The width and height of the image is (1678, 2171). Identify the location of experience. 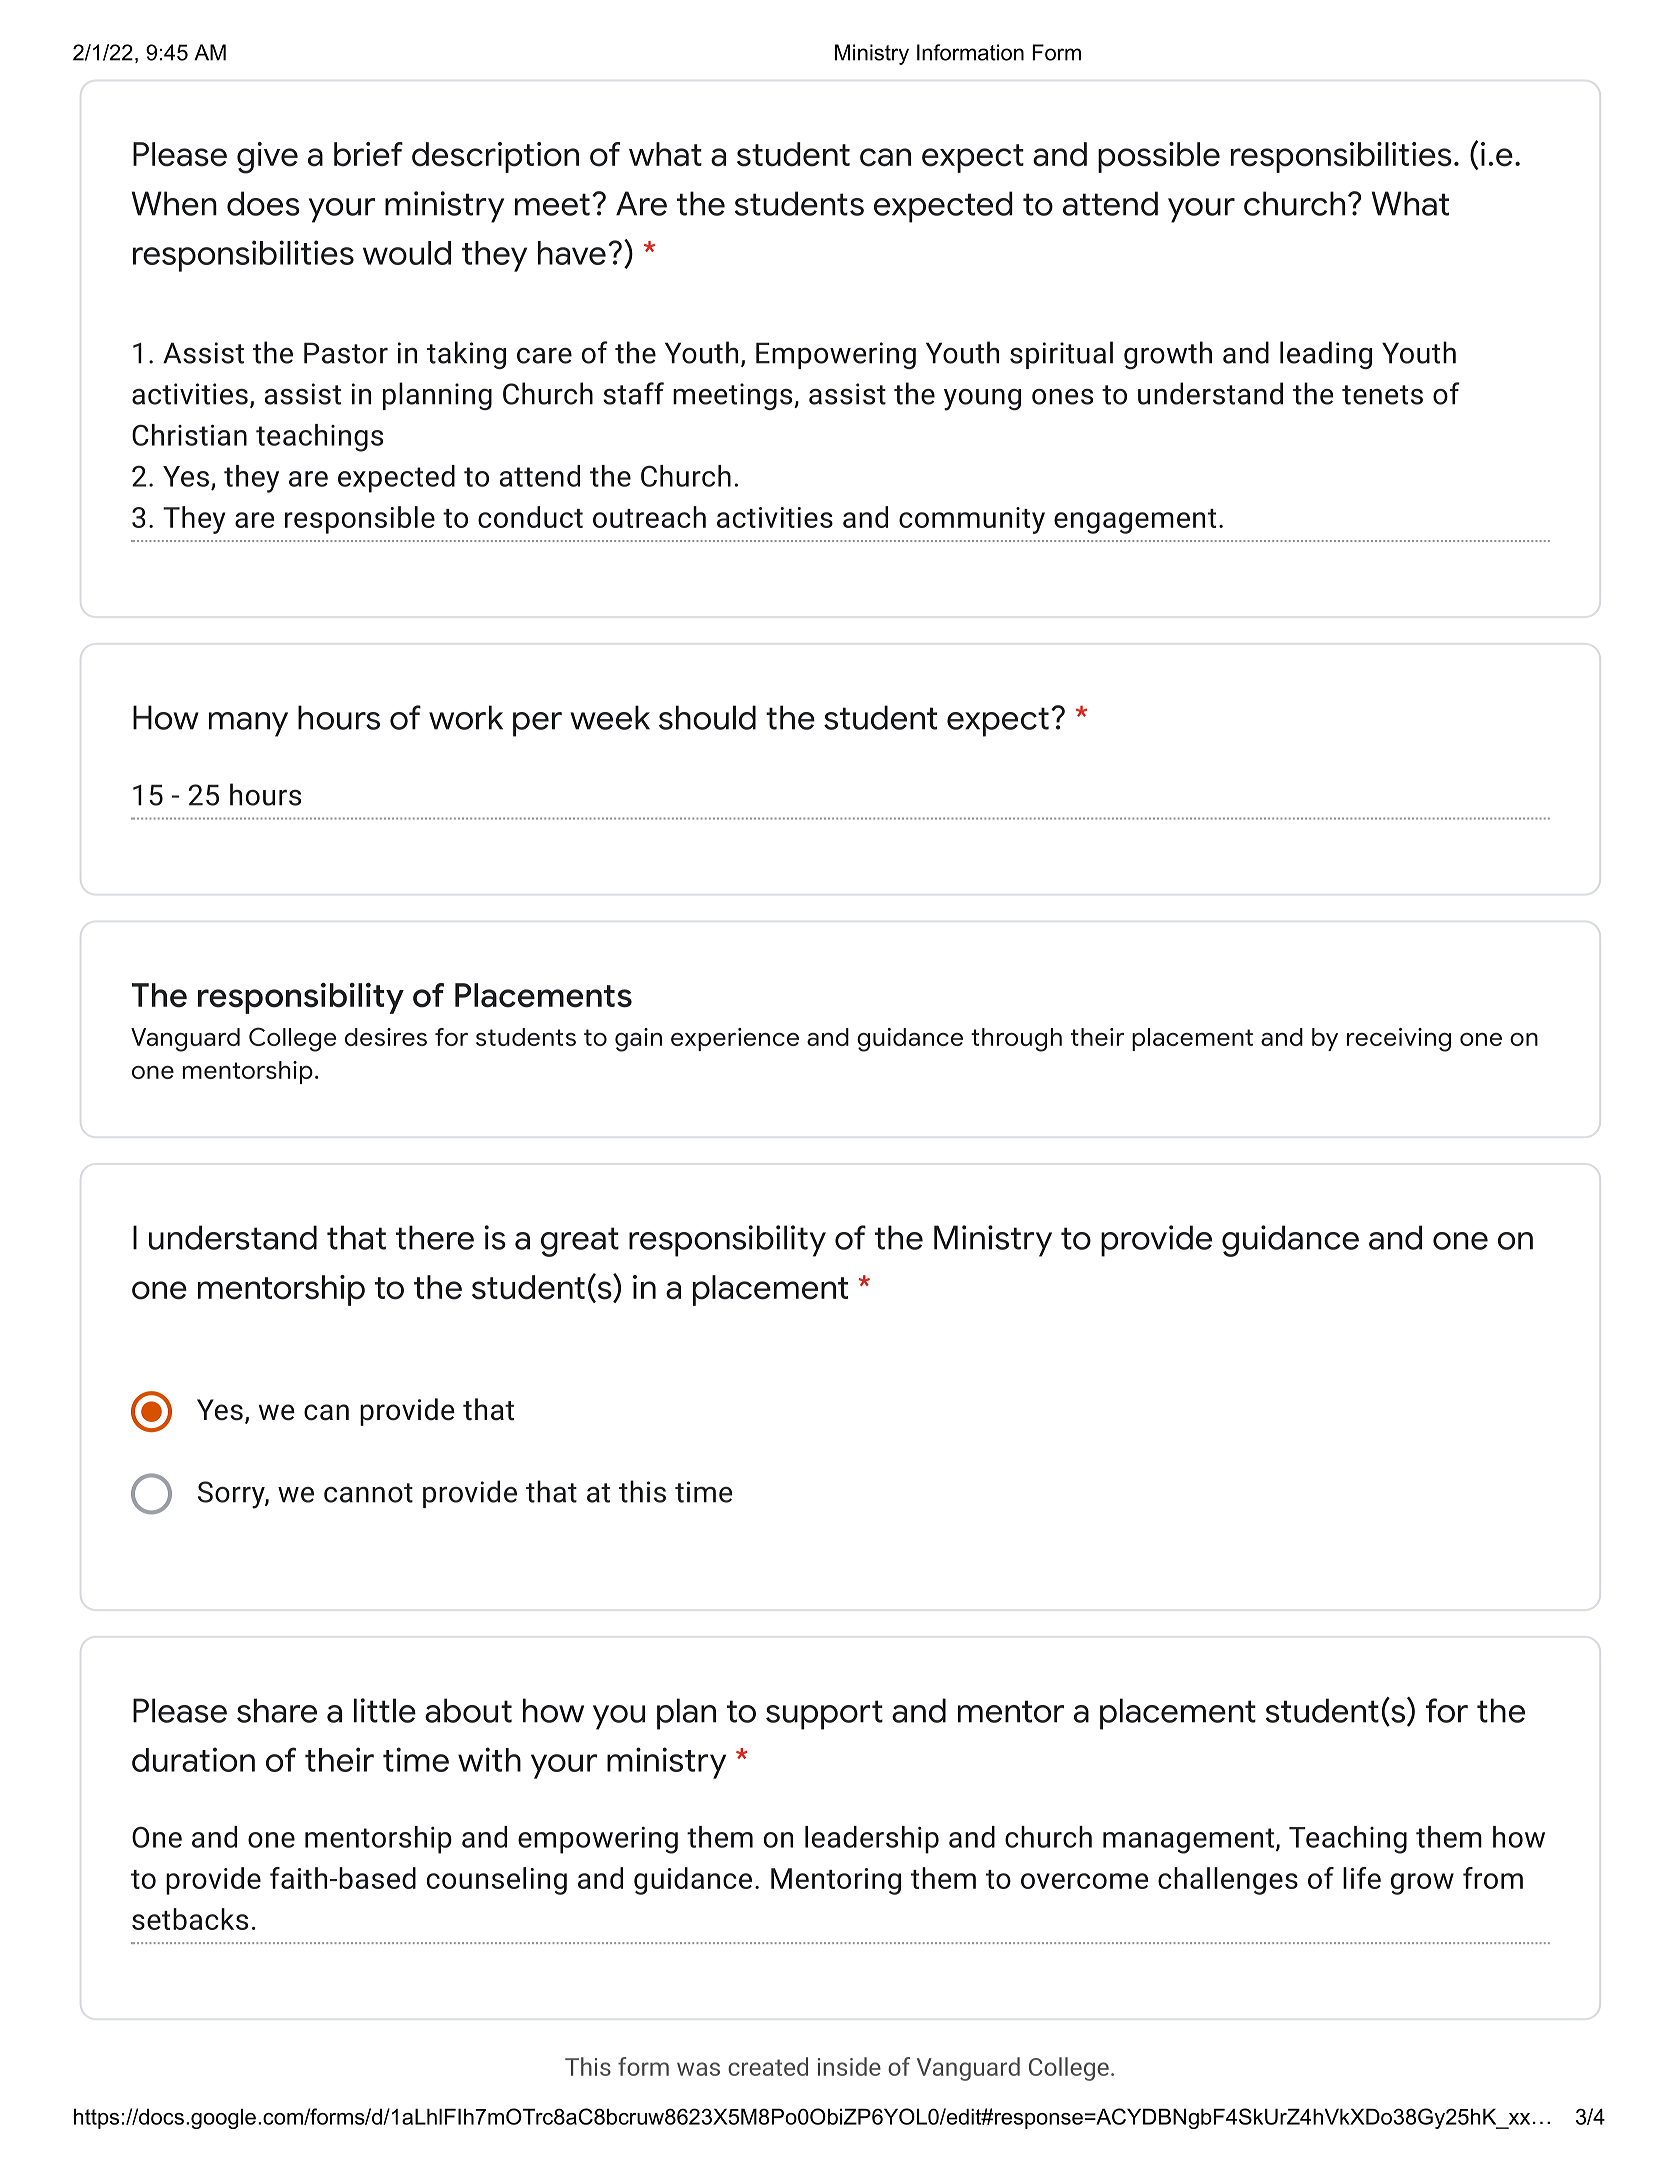
(735, 1039).
